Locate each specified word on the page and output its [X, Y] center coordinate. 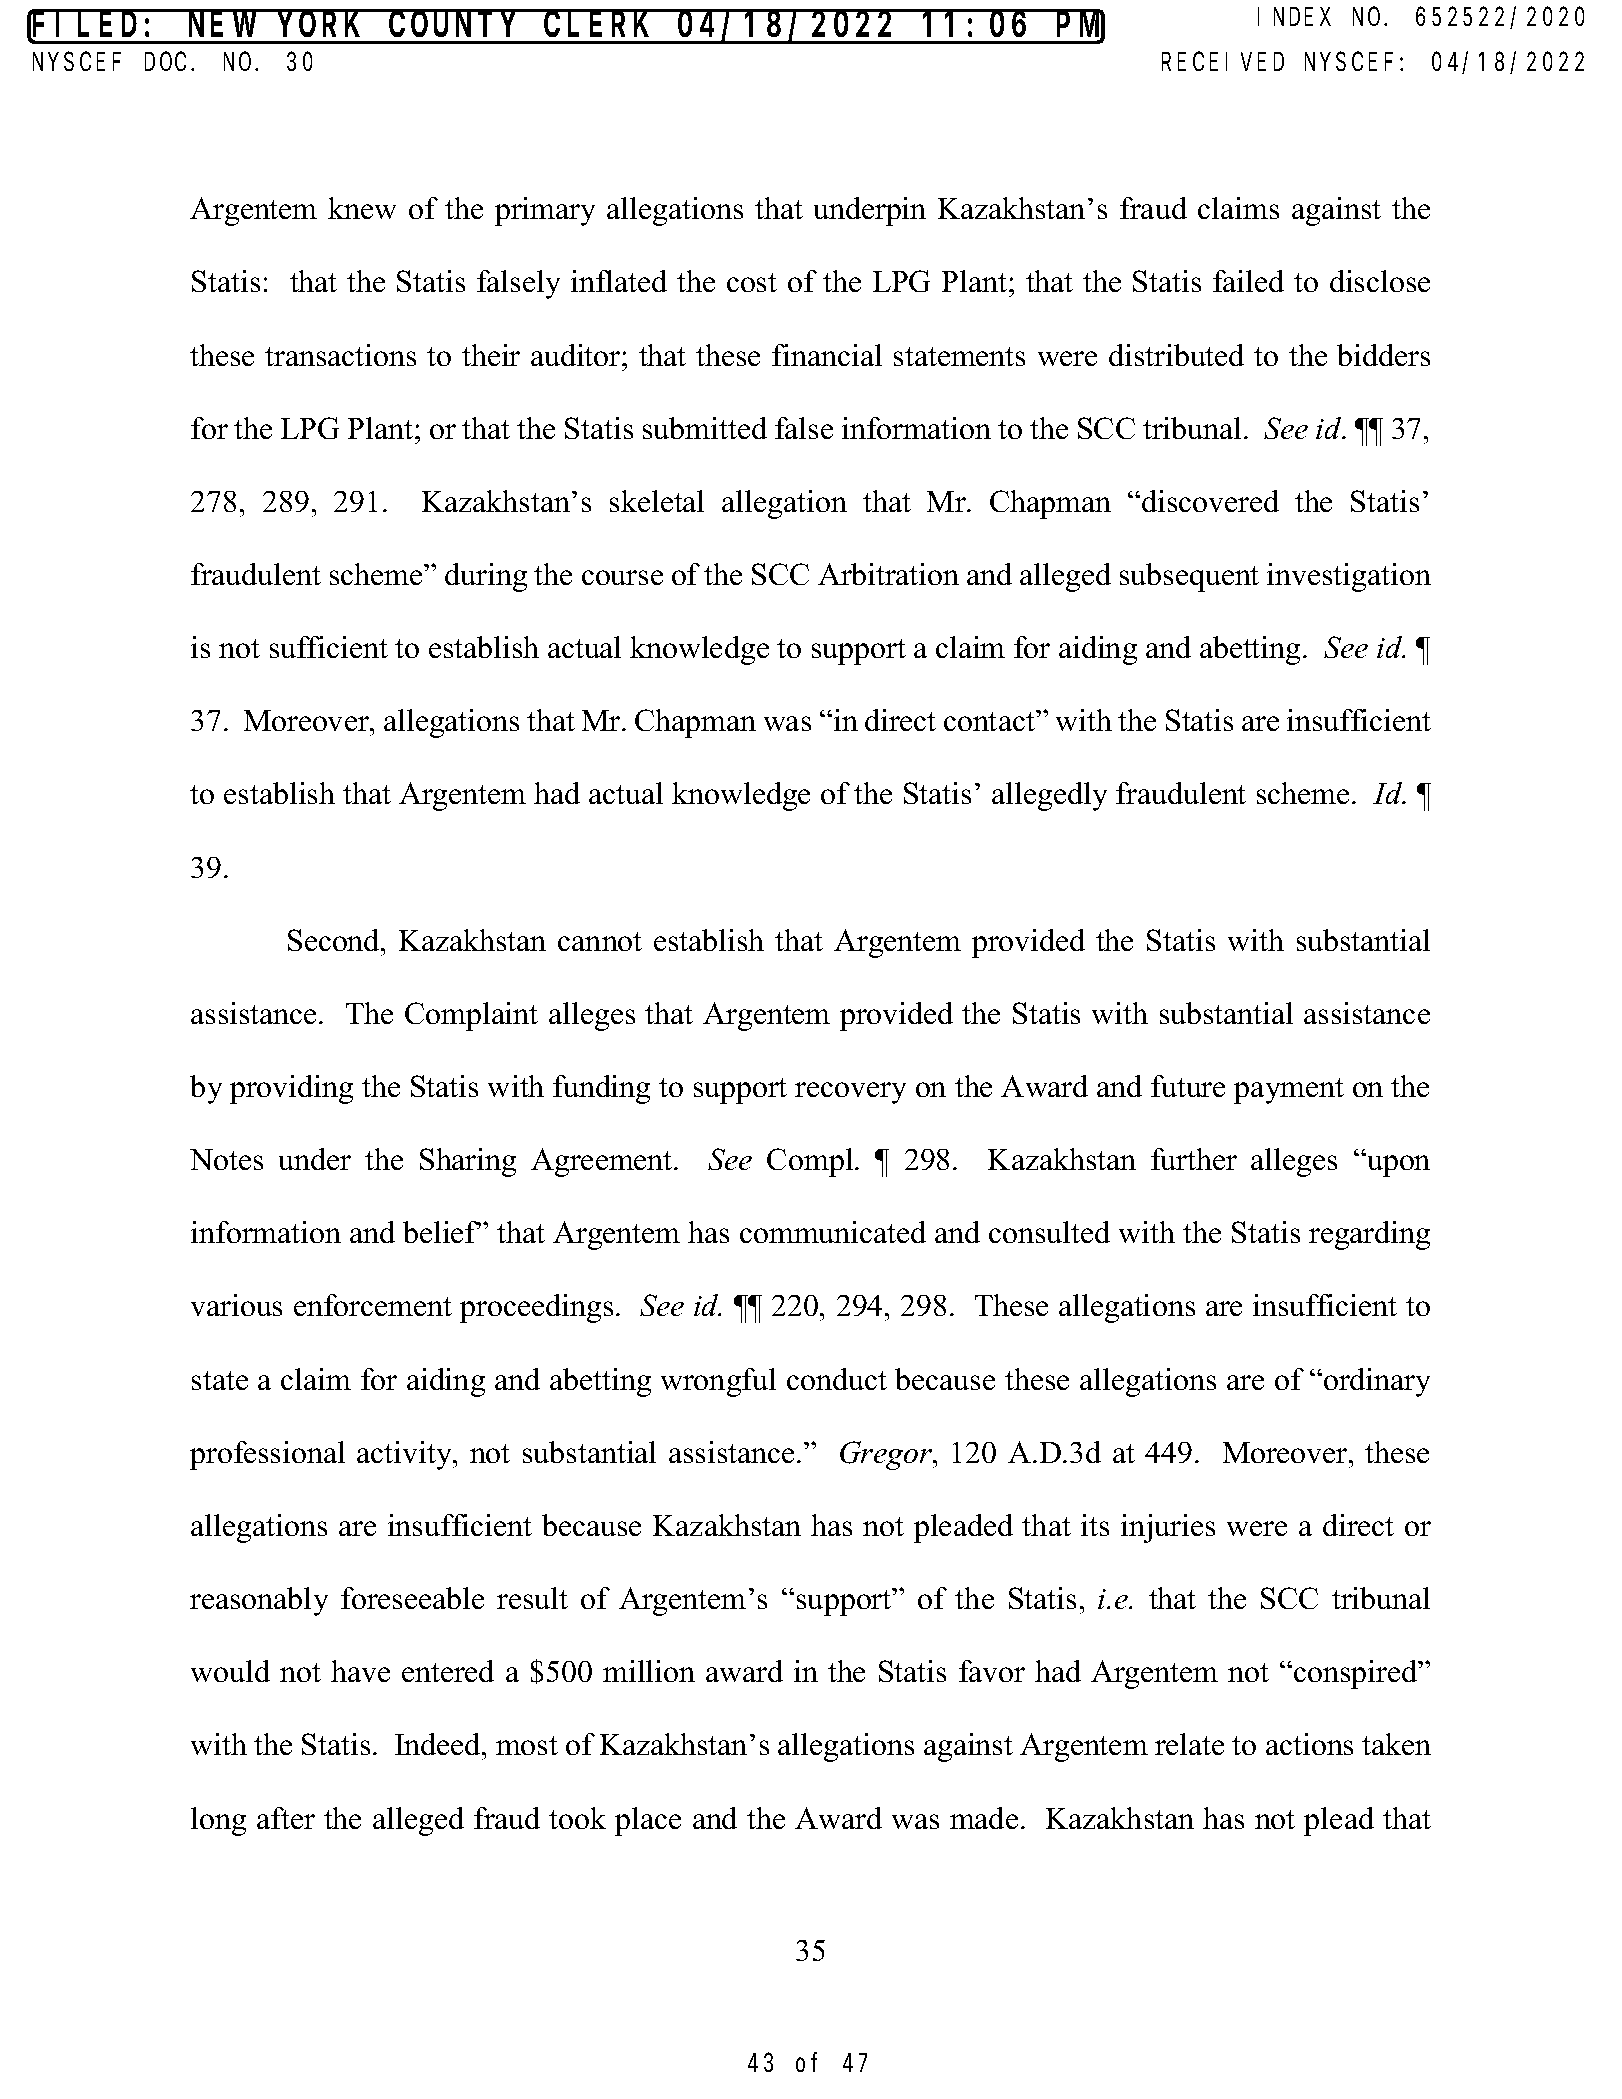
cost [752, 282]
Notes [226, 1159]
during [486, 577]
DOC [168, 62]
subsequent [1189, 577]
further [1194, 1159]
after [286, 1818]
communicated [833, 1232]
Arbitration [888, 574]
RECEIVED [1223, 62]
